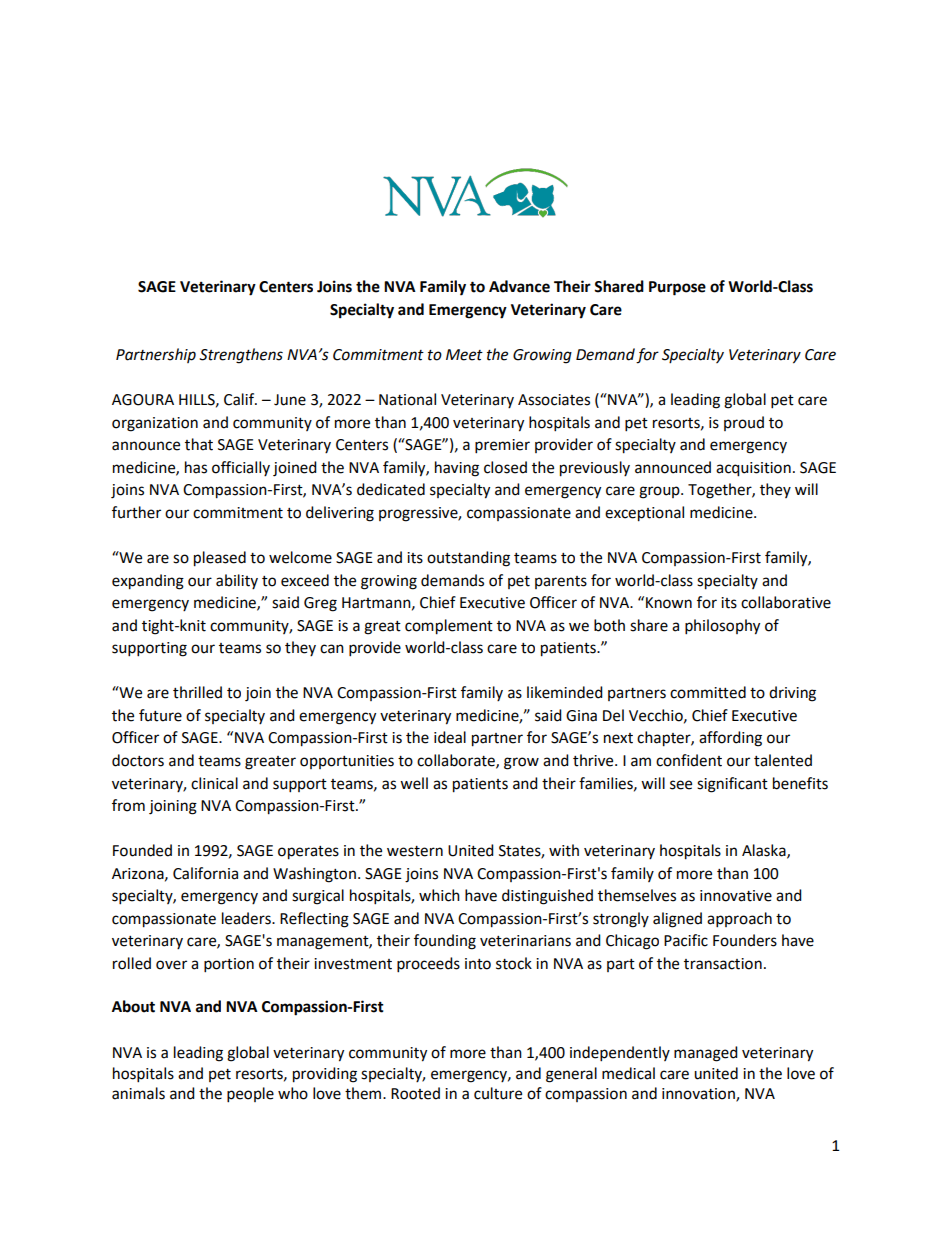  I want to click on people, so click(250, 1095).
